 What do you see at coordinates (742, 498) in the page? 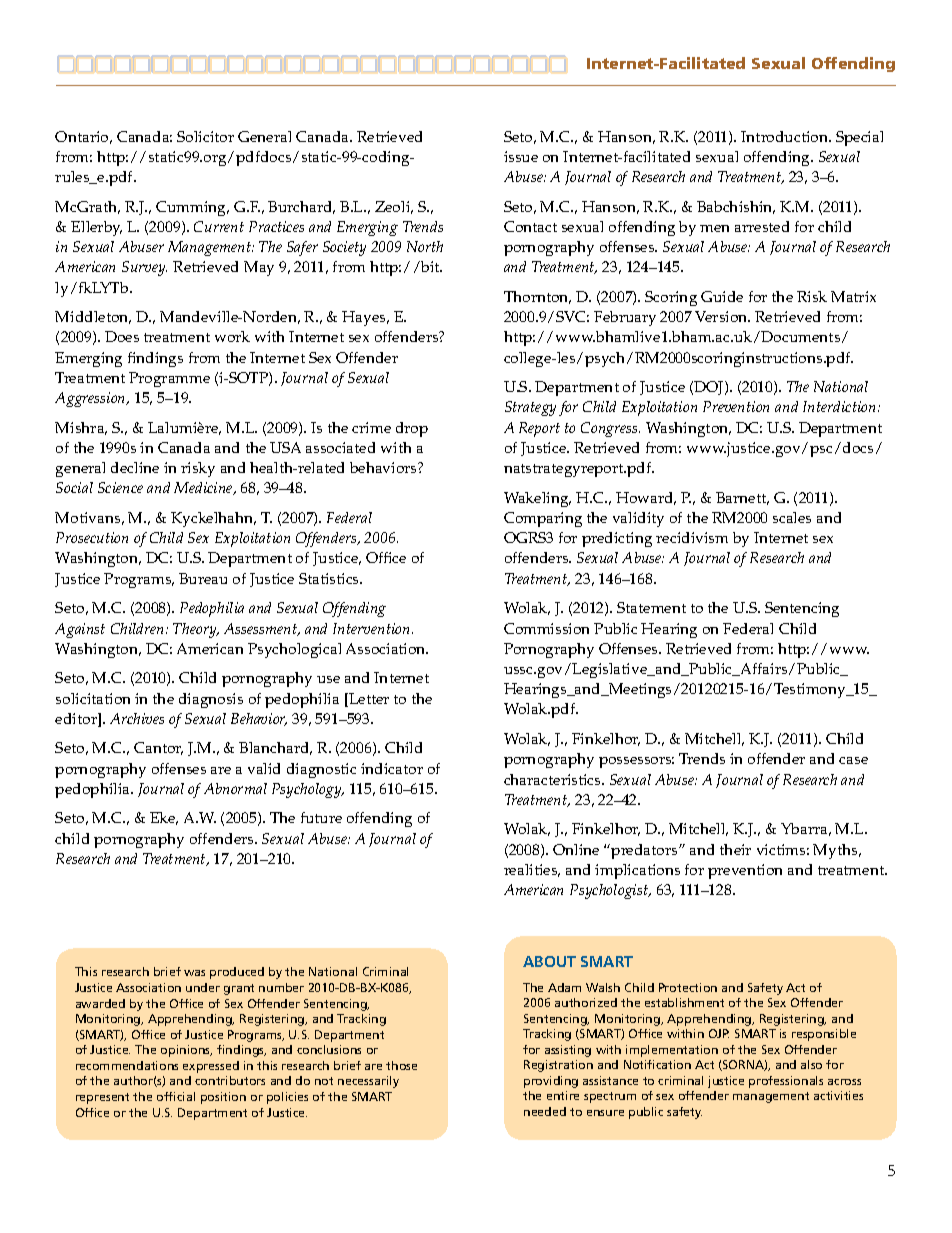
I see `Barnett` at bounding box center [742, 498].
